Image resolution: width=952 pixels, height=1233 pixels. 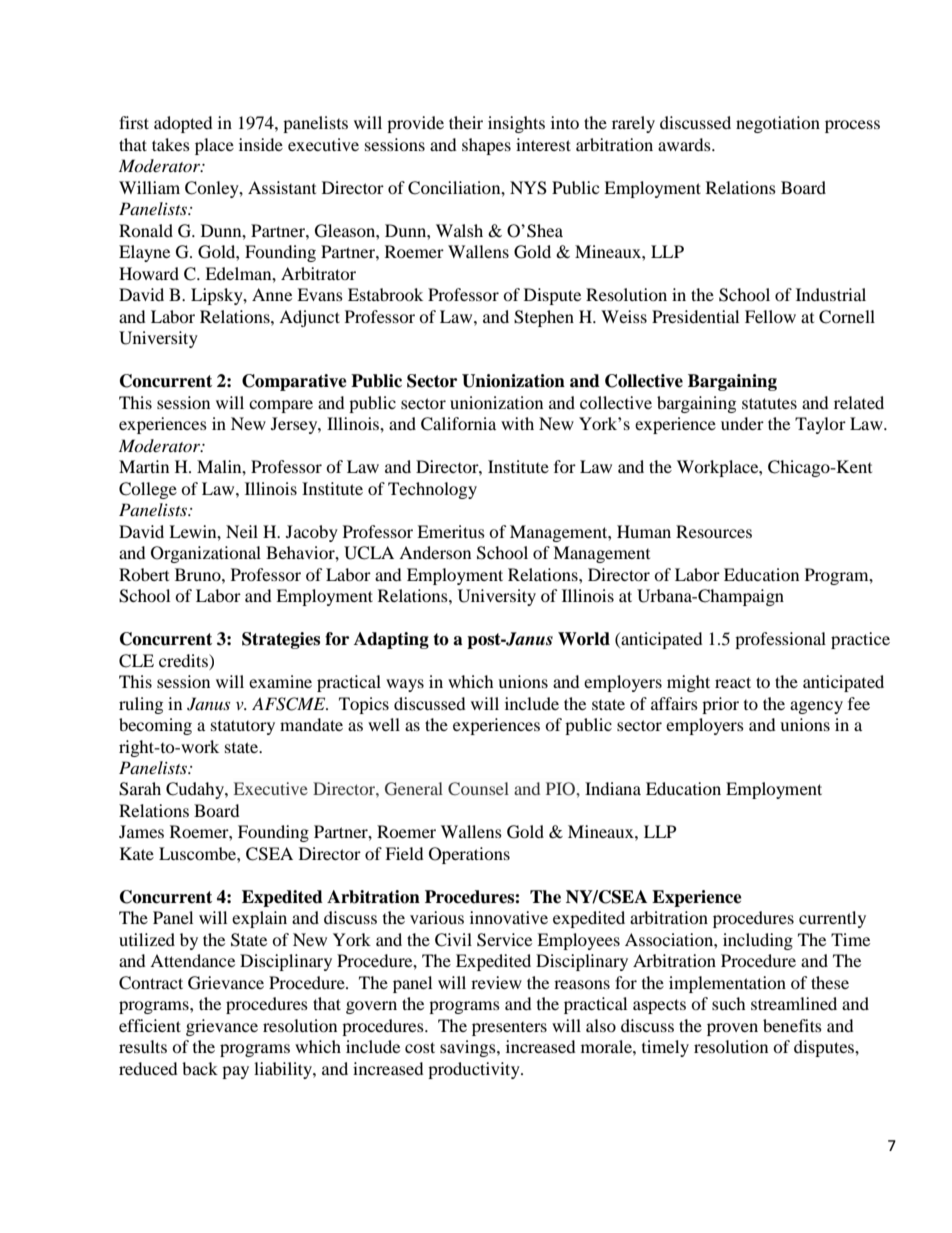 I want to click on inside, so click(x=261, y=144).
